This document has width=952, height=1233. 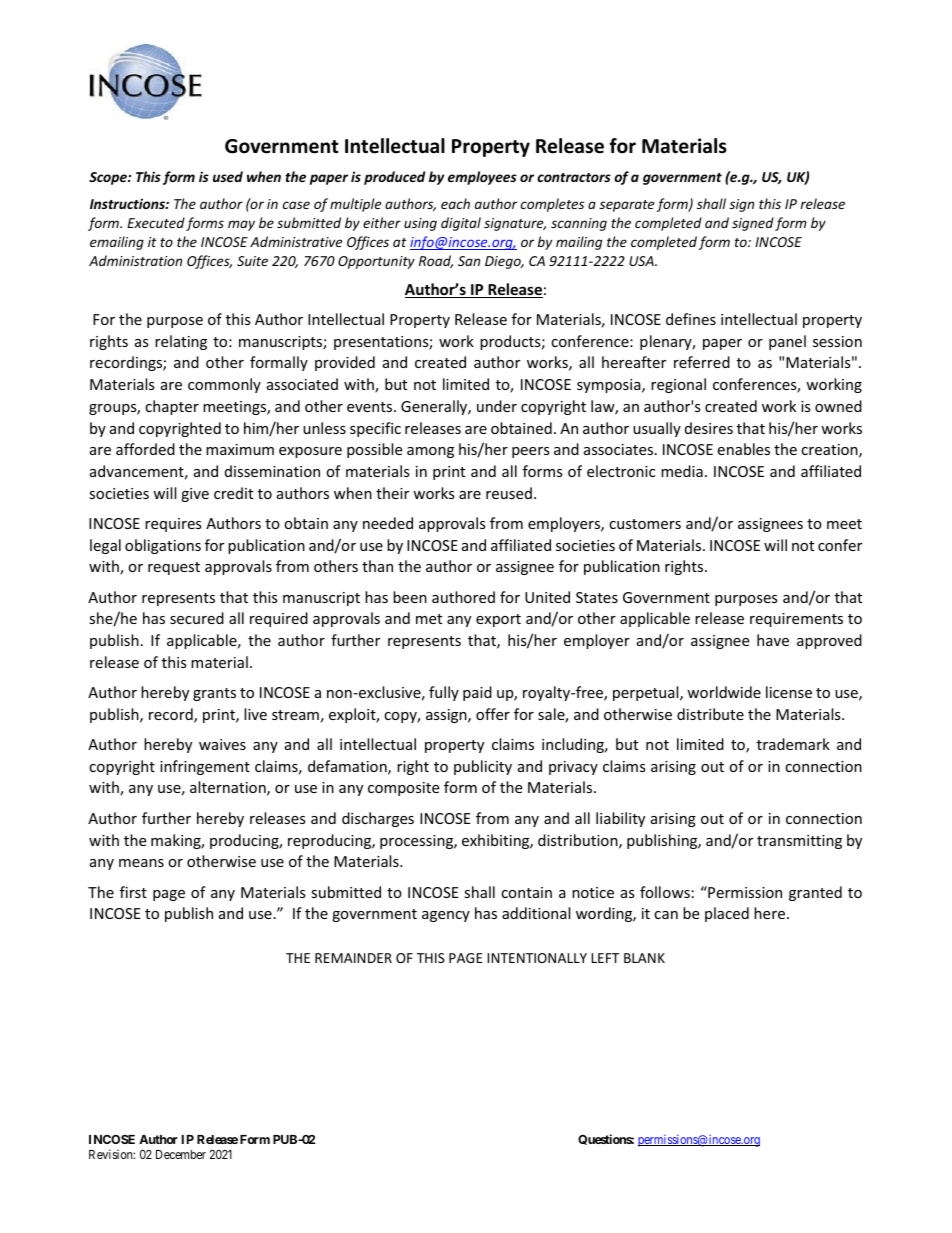 What do you see at coordinates (455, 203) in the document?
I see `each` at bounding box center [455, 203].
